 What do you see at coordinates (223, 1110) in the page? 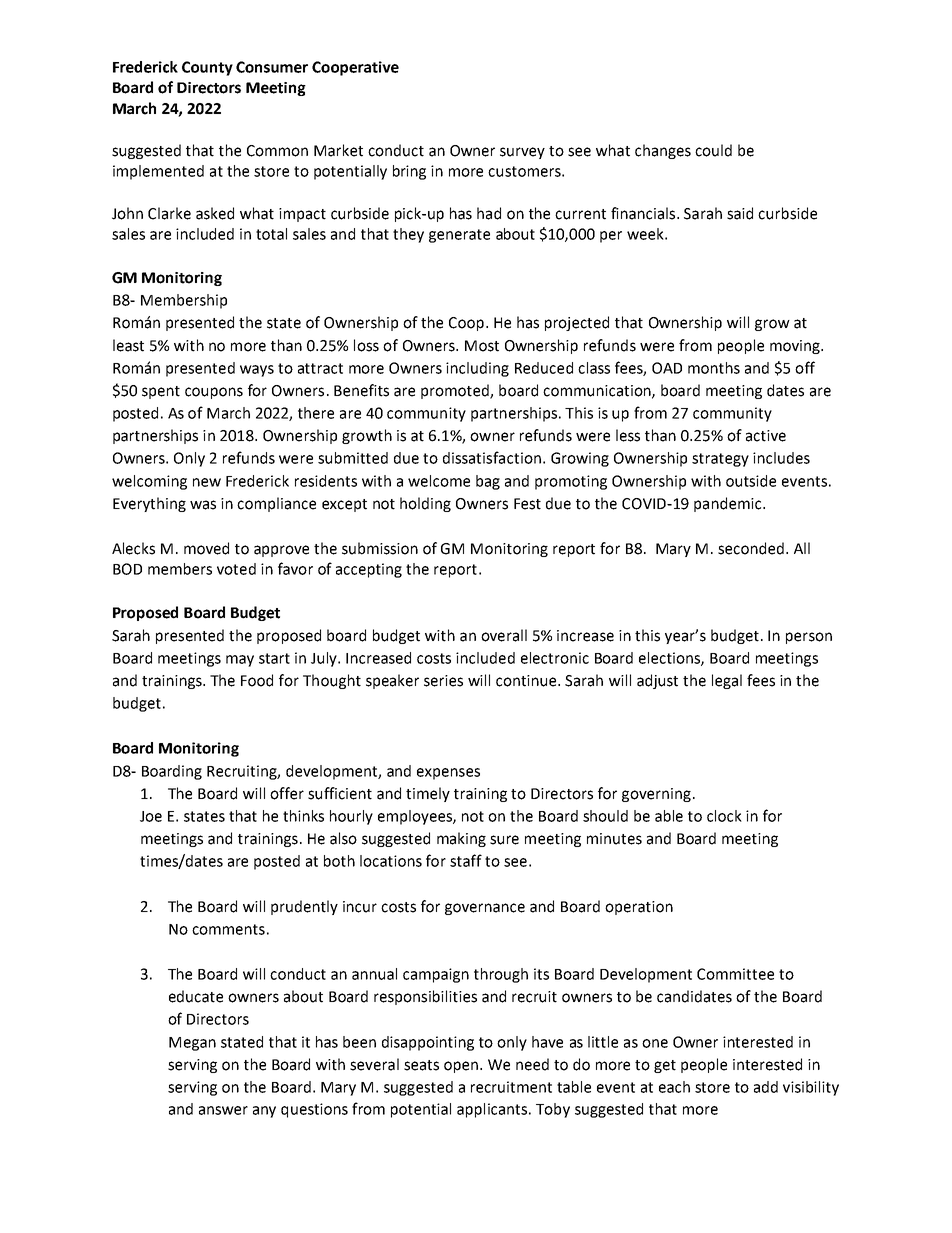
I see `answer` at bounding box center [223, 1110].
